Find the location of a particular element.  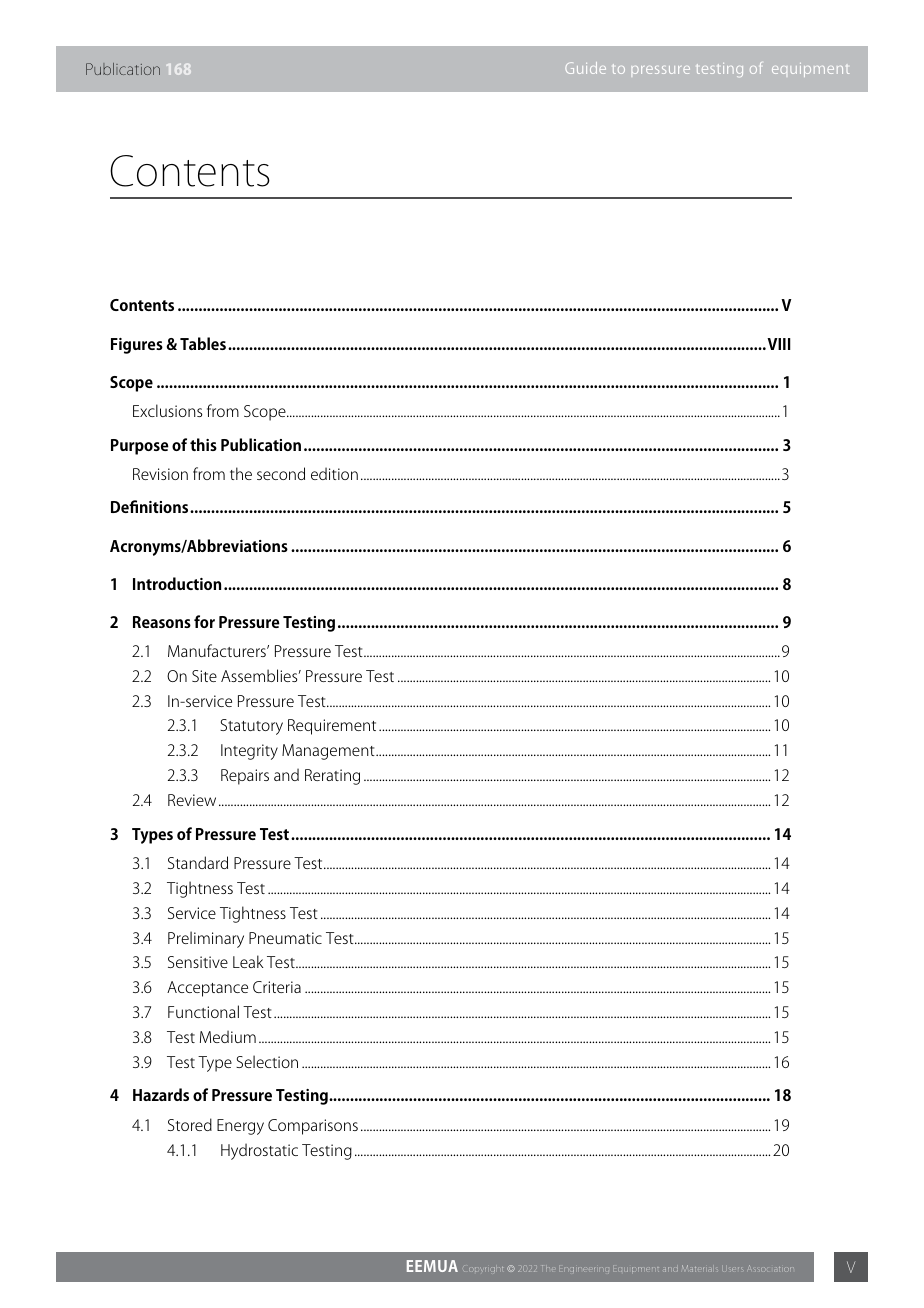

Hydrostatic is located at coordinates (259, 1151).
